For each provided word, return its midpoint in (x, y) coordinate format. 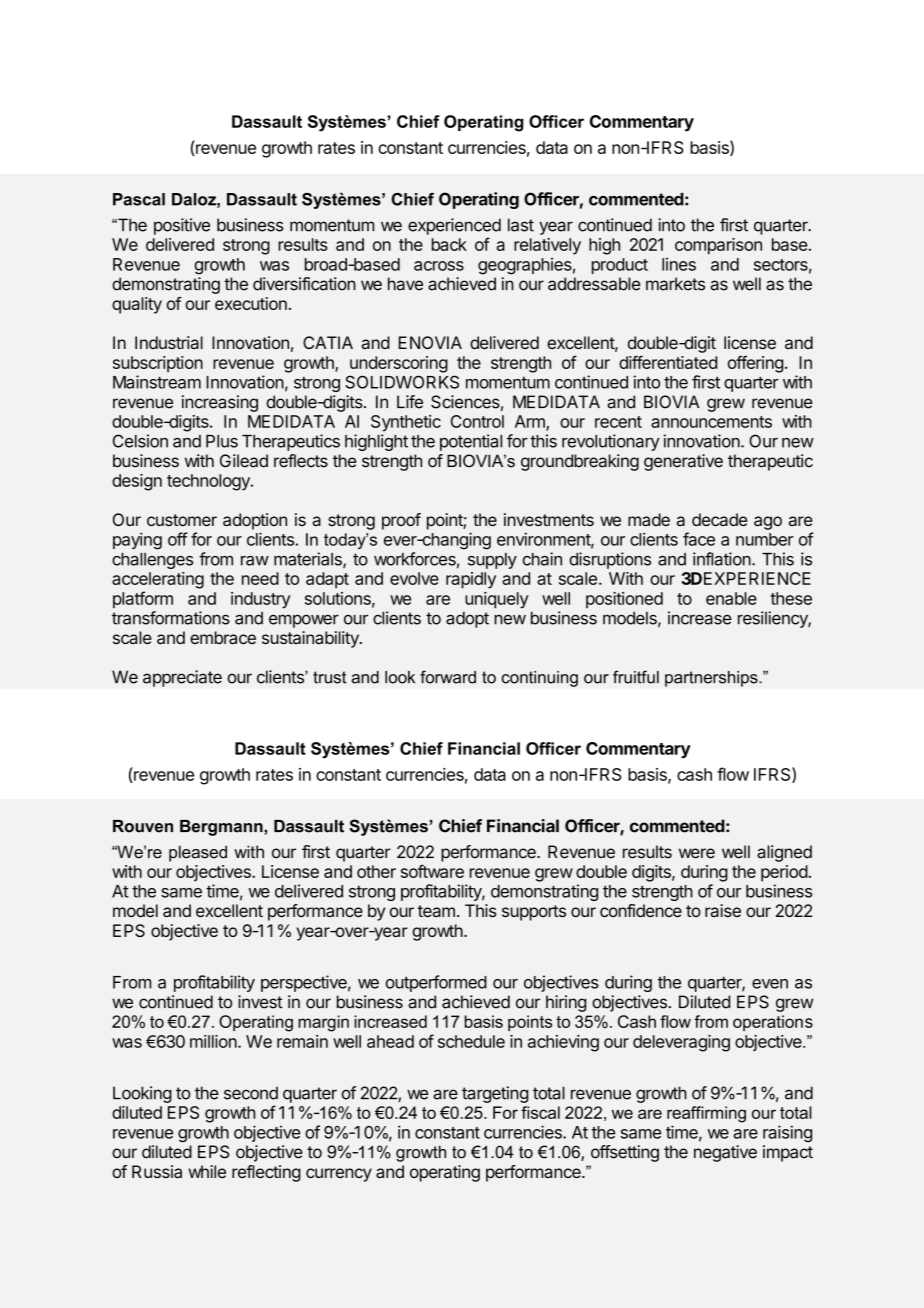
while (207, 1171)
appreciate (182, 678)
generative (683, 462)
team (436, 911)
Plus (222, 441)
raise (723, 910)
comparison (718, 246)
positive (182, 226)
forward (448, 677)
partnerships (712, 679)
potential (471, 442)
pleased (198, 853)
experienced (454, 226)
